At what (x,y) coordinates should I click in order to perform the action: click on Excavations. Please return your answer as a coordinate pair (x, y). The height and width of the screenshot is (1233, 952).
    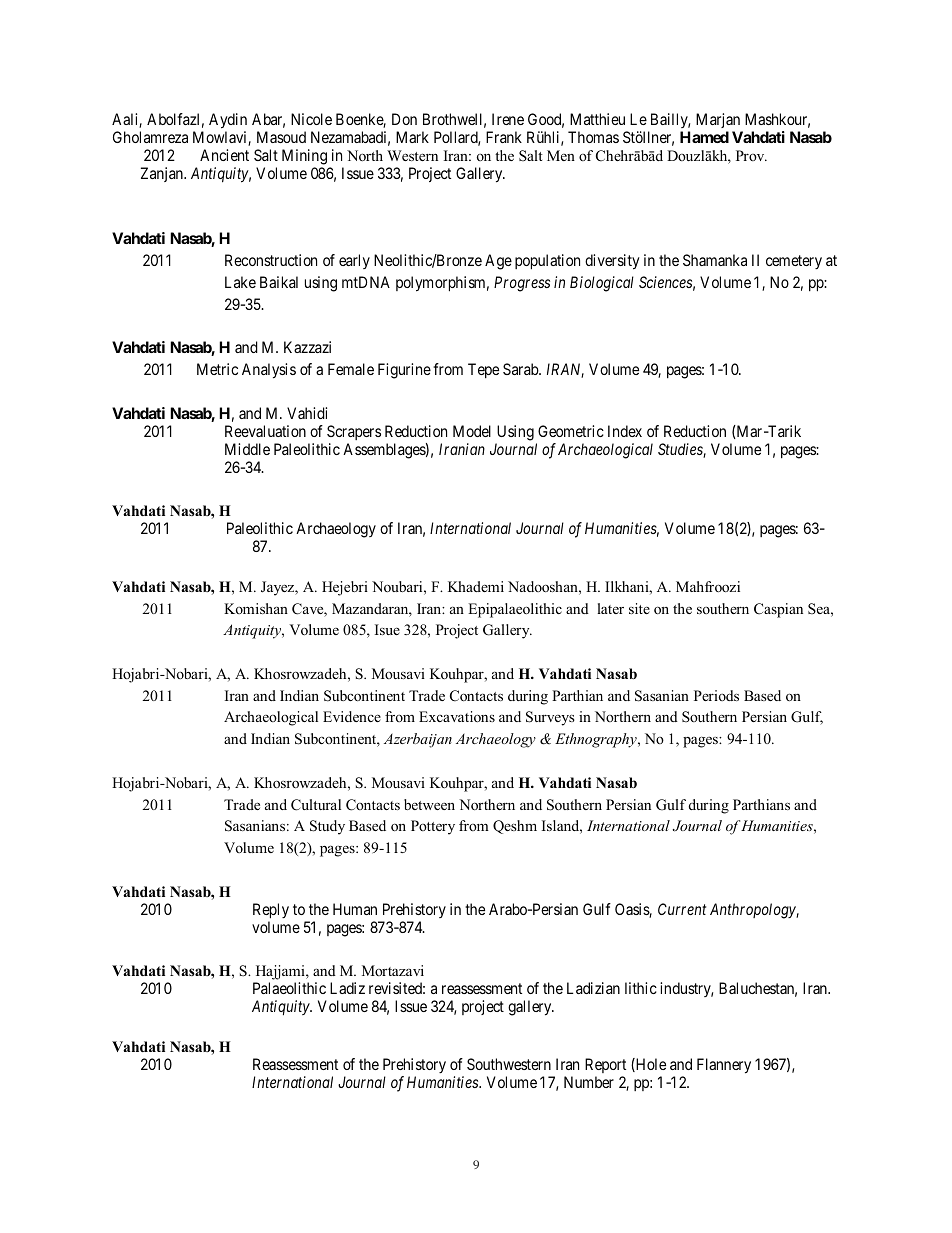
    Looking at the image, I should click on (457, 716).
